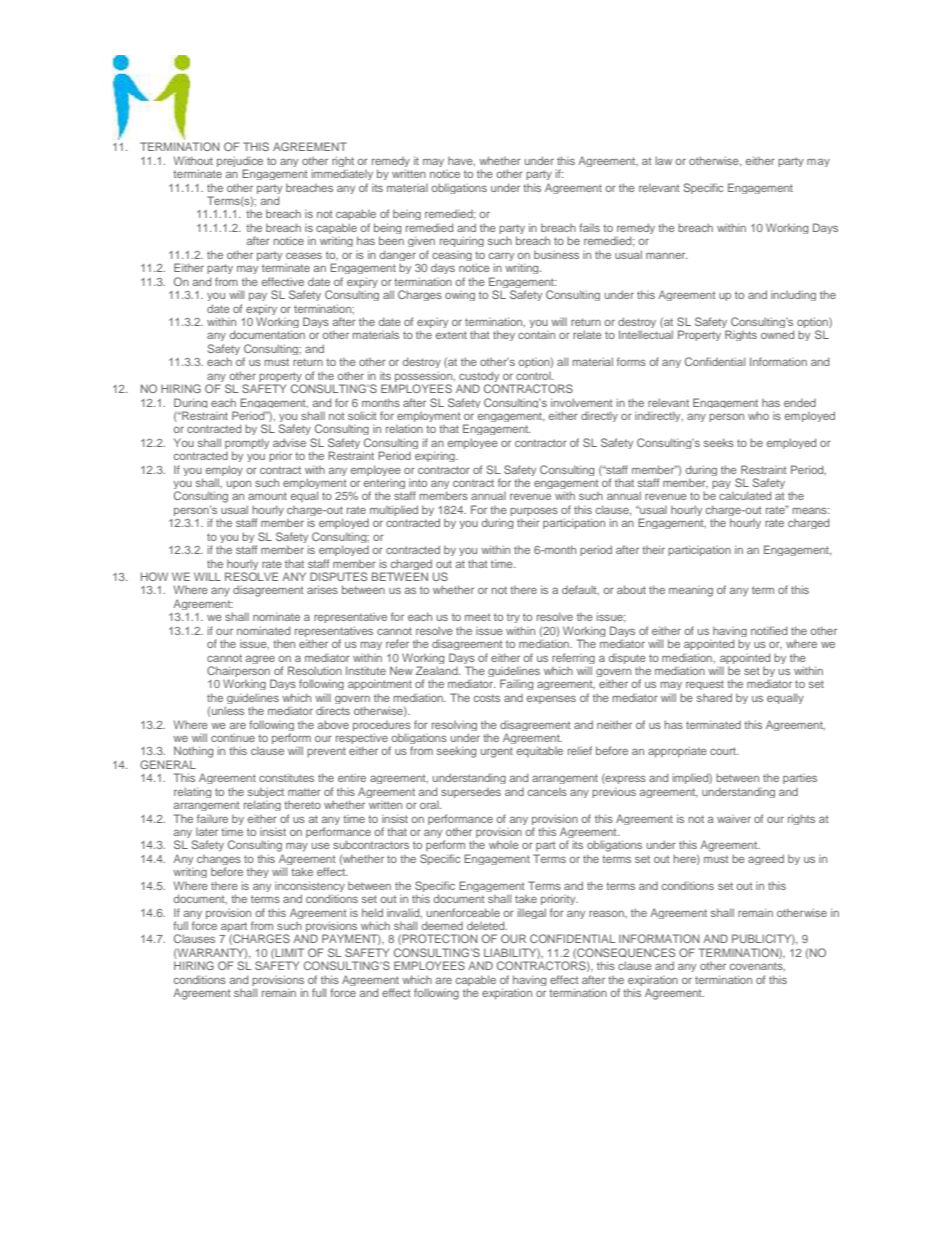  Describe the element at coordinates (436, 456) in the image. I see `expiring` at that location.
